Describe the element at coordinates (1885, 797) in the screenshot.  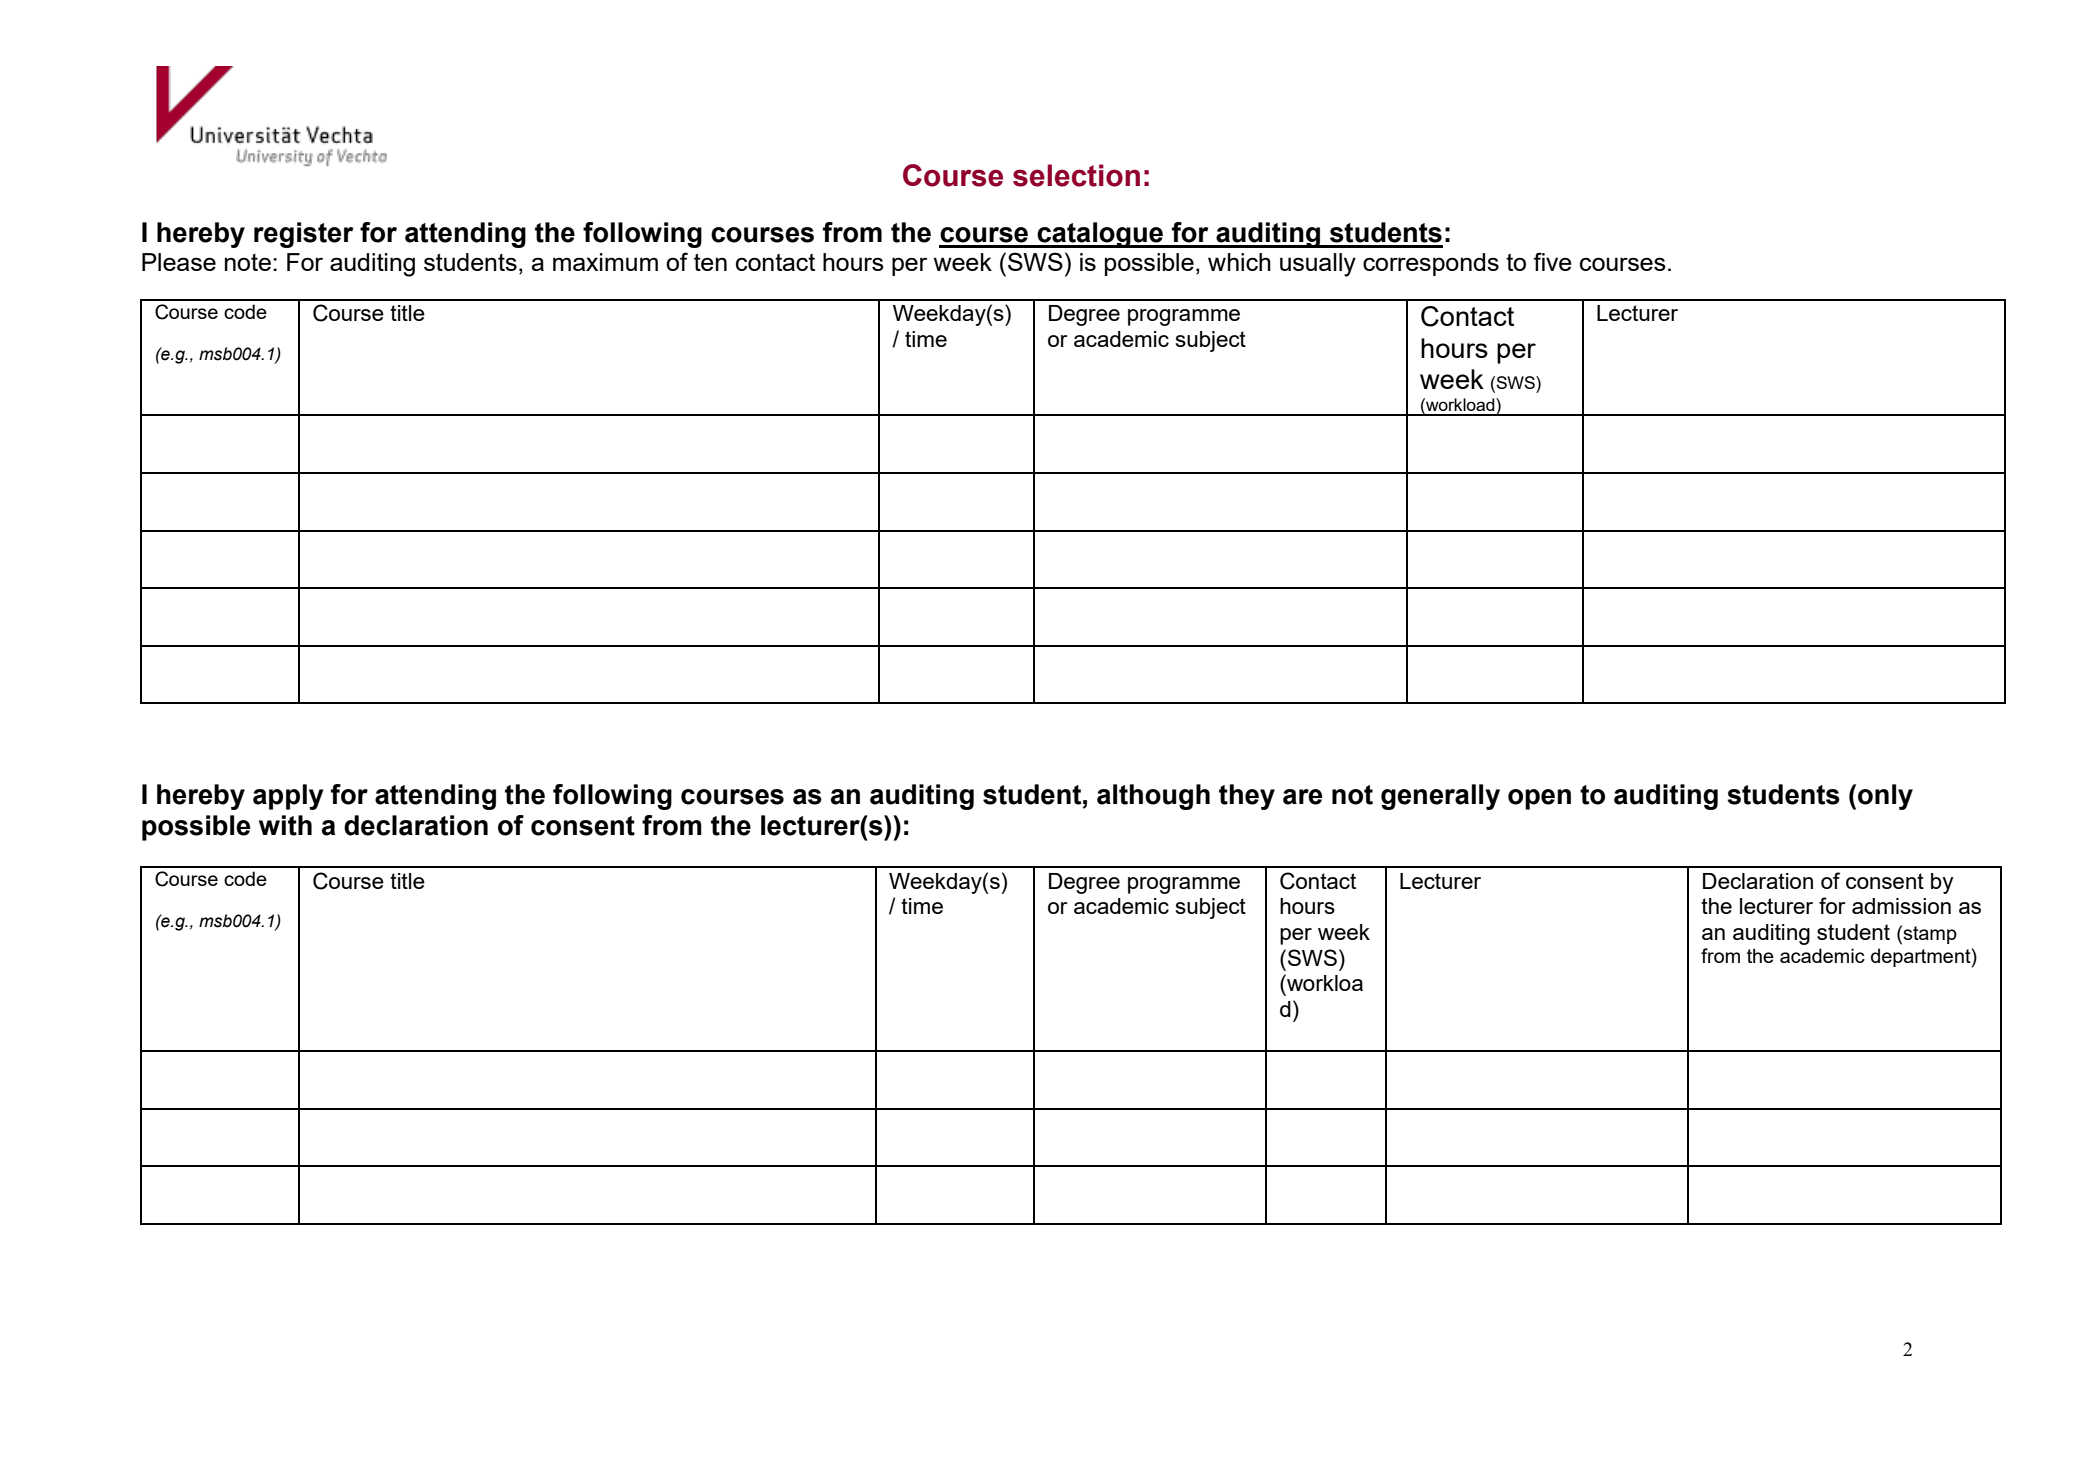
I see `only` at that location.
